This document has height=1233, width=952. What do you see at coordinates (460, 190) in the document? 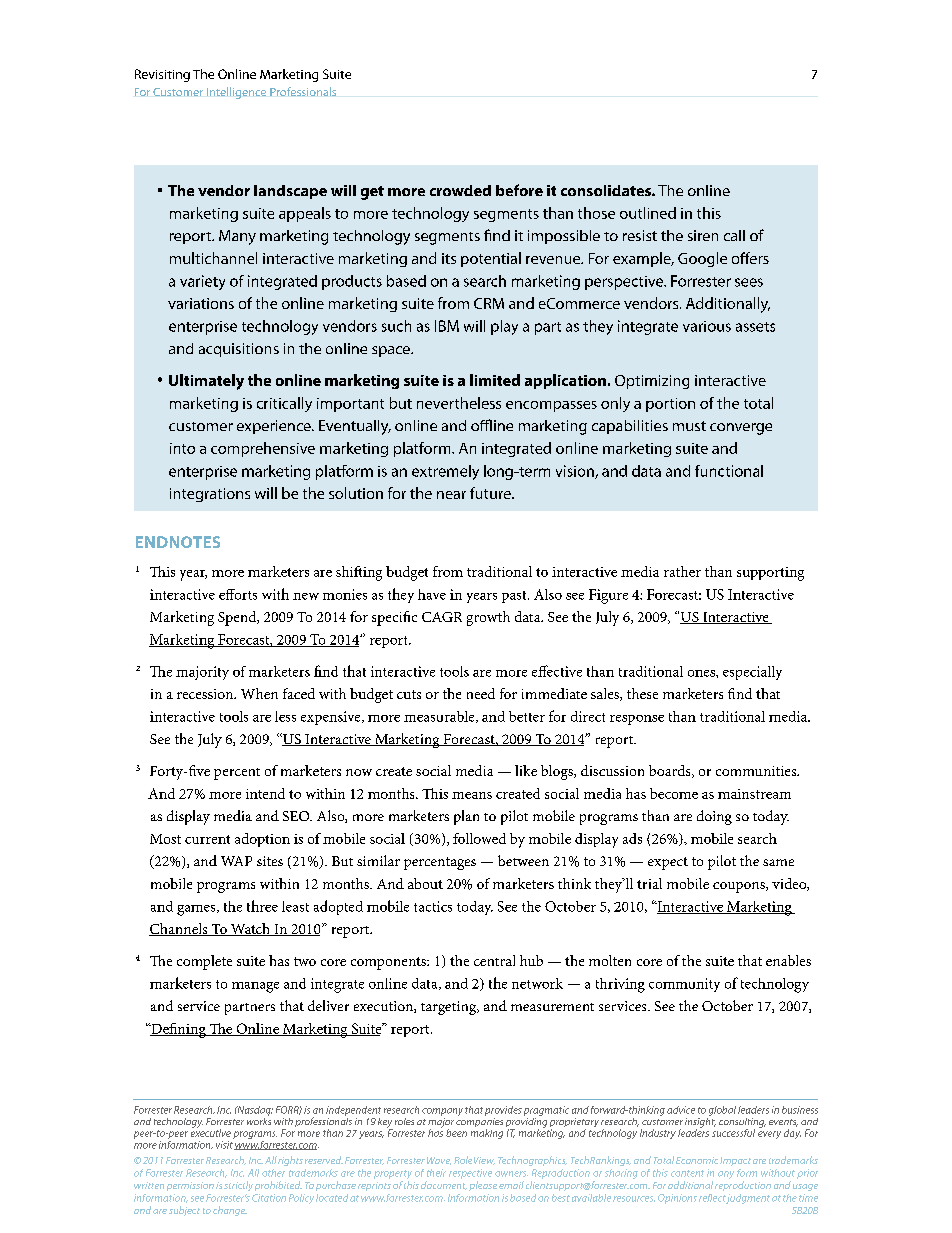
I see `crowded` at bounding box center [460, 190].
